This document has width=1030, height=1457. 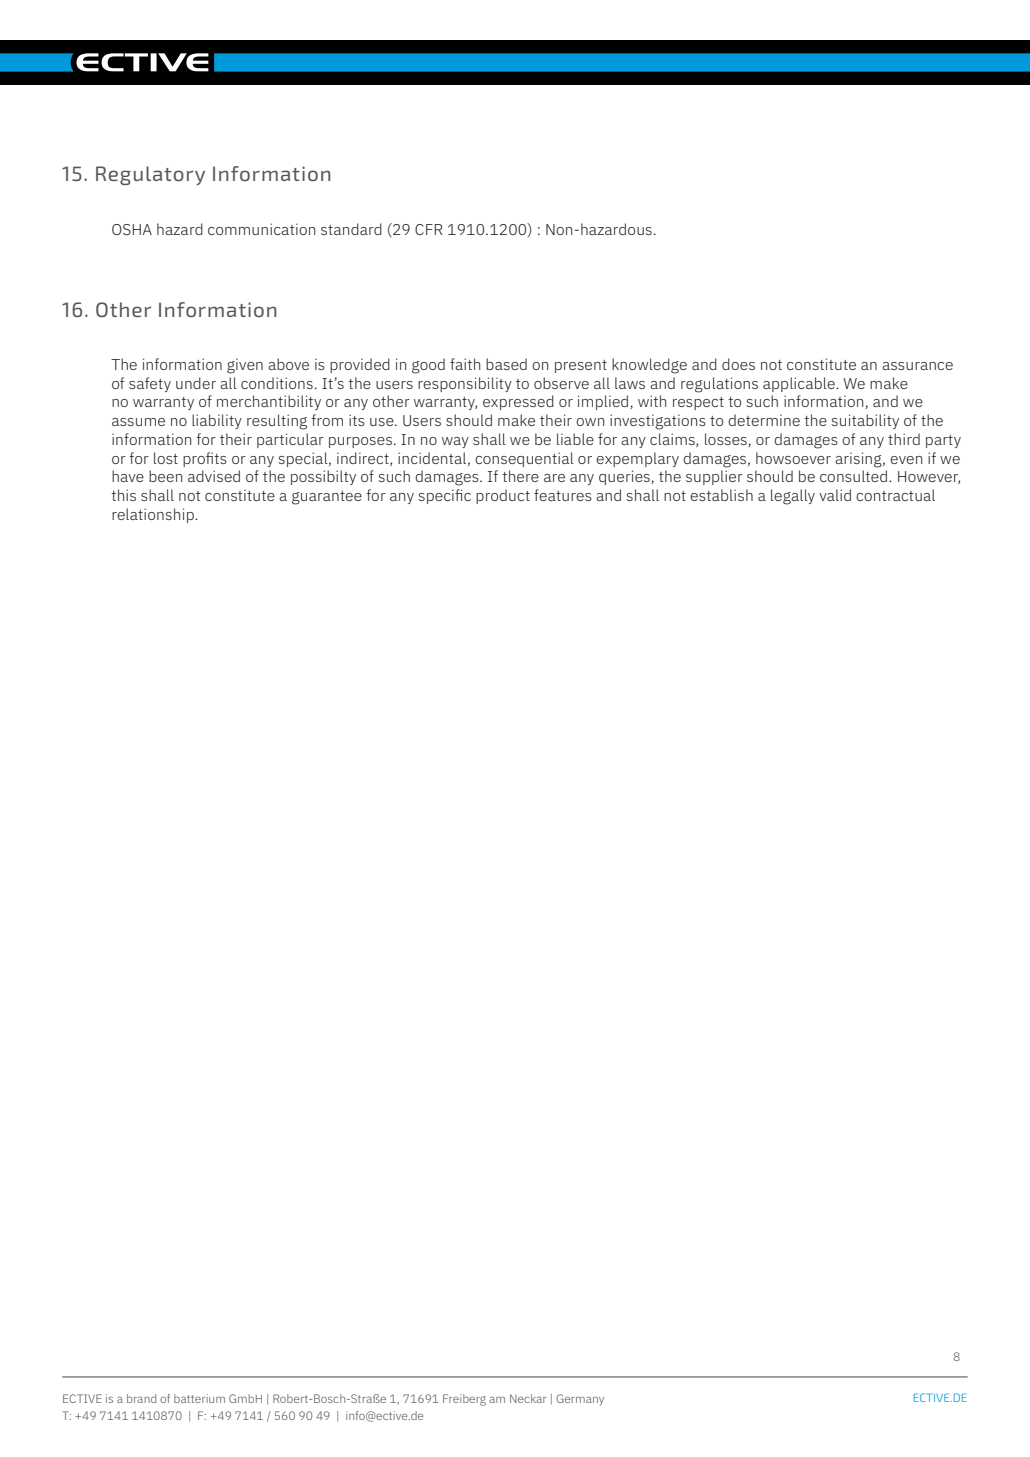 I want to click on CFR, so click(x=428, y=229).
